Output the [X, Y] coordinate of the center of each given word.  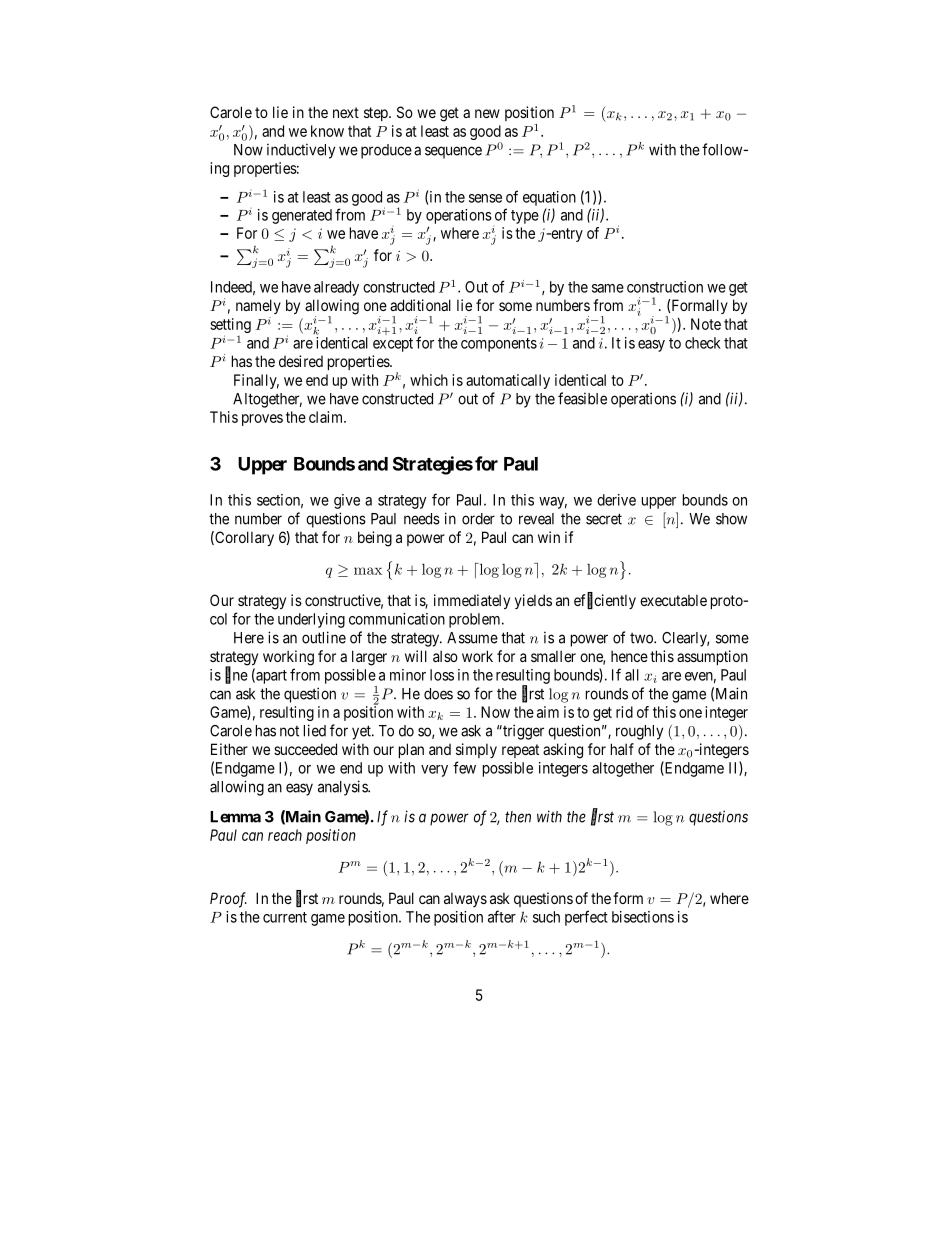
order [478, 519]
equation [549, 198]
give [347, 501]
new [487, 113]
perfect [586, 918]
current [285, 917]
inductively [301, 151]
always [465, 899]
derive [616, 500]
